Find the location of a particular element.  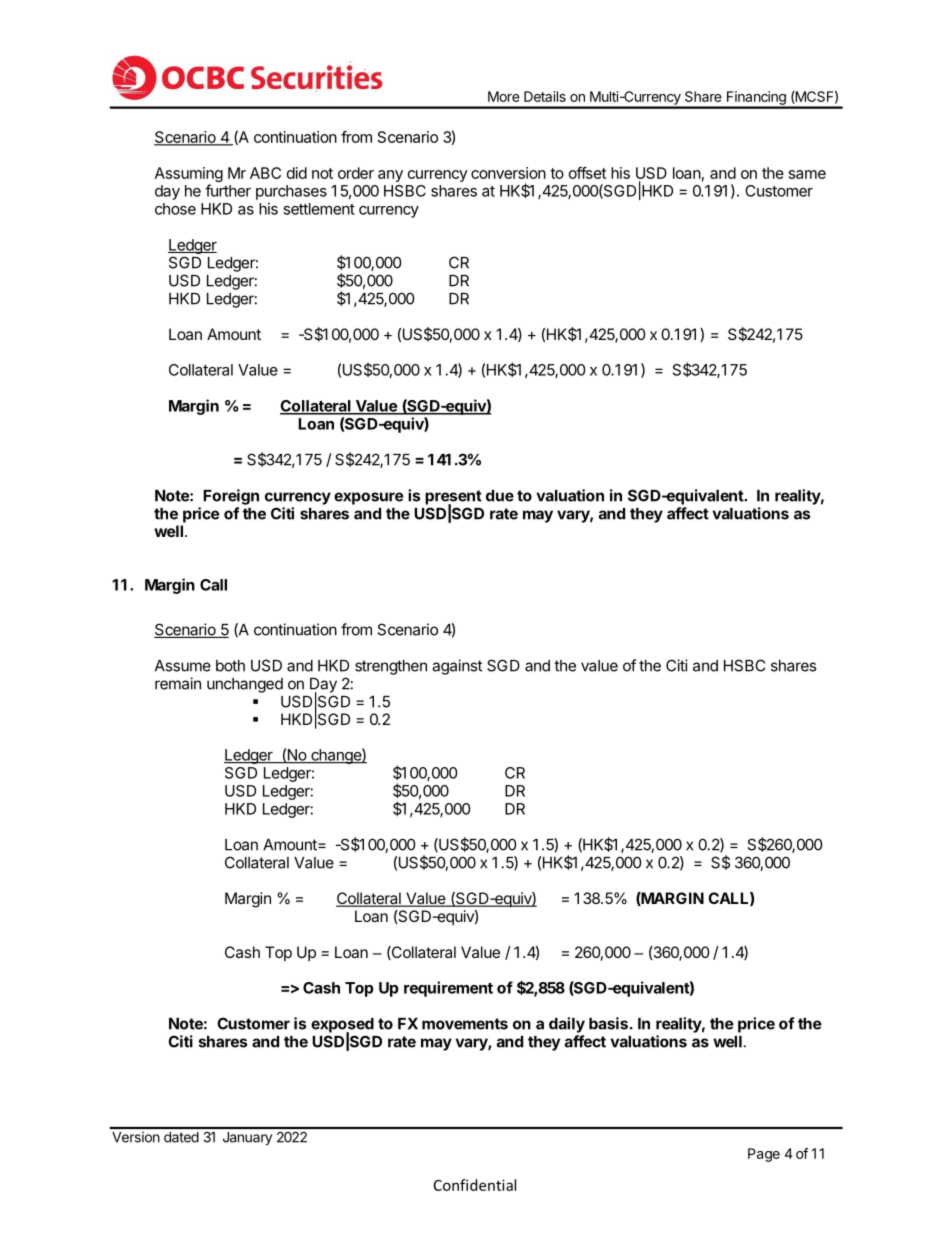

basis is located at coordinates (608, 1023).
